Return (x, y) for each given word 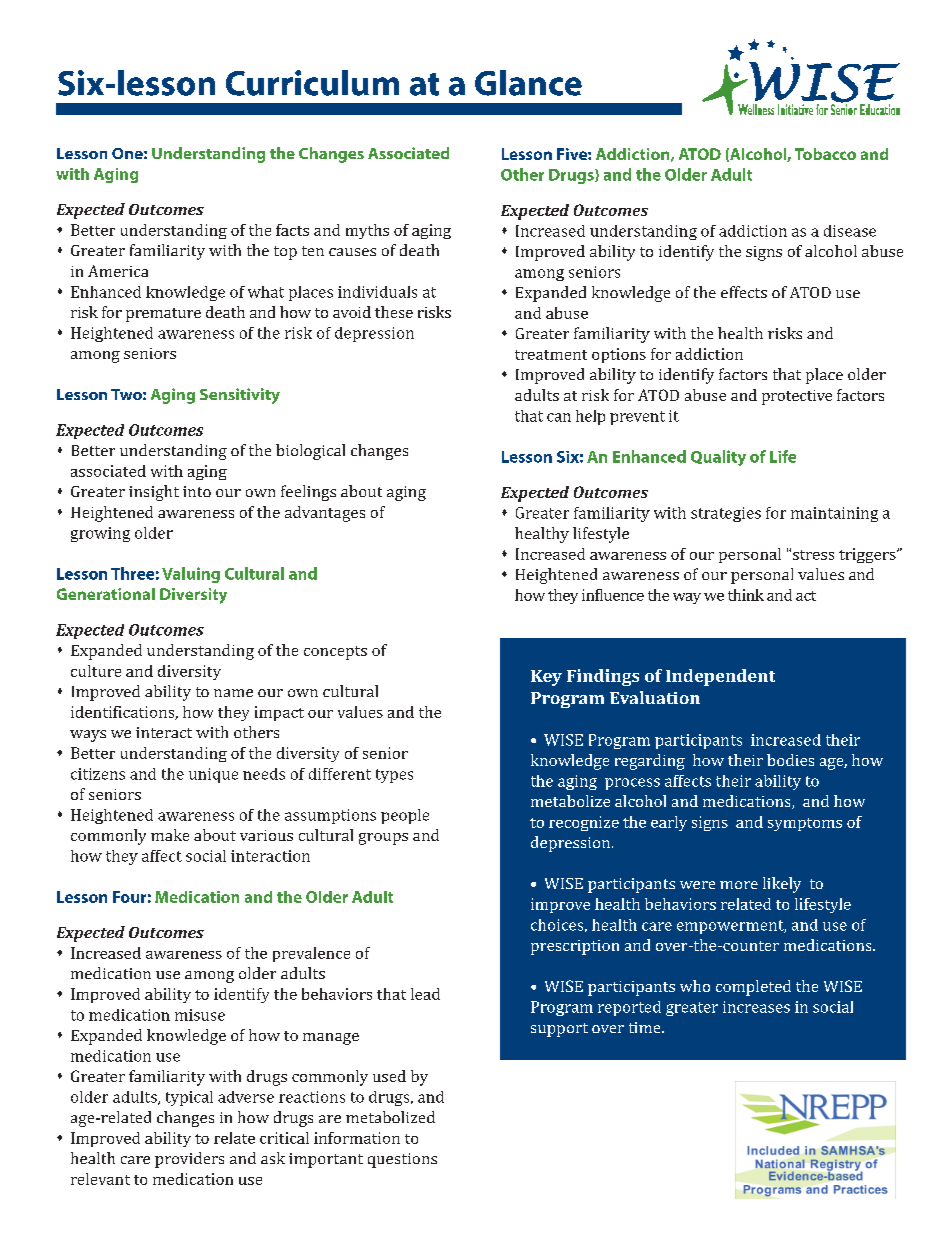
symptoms (805, 824)
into (197, 491)
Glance (528, 83)
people (405, 816)
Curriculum (312, 83)
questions (402, 1160)
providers (189, 1160)
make (170, 835)
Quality (718, 458)
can (559, 417)
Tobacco (825, 154)
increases (756, 1007)
